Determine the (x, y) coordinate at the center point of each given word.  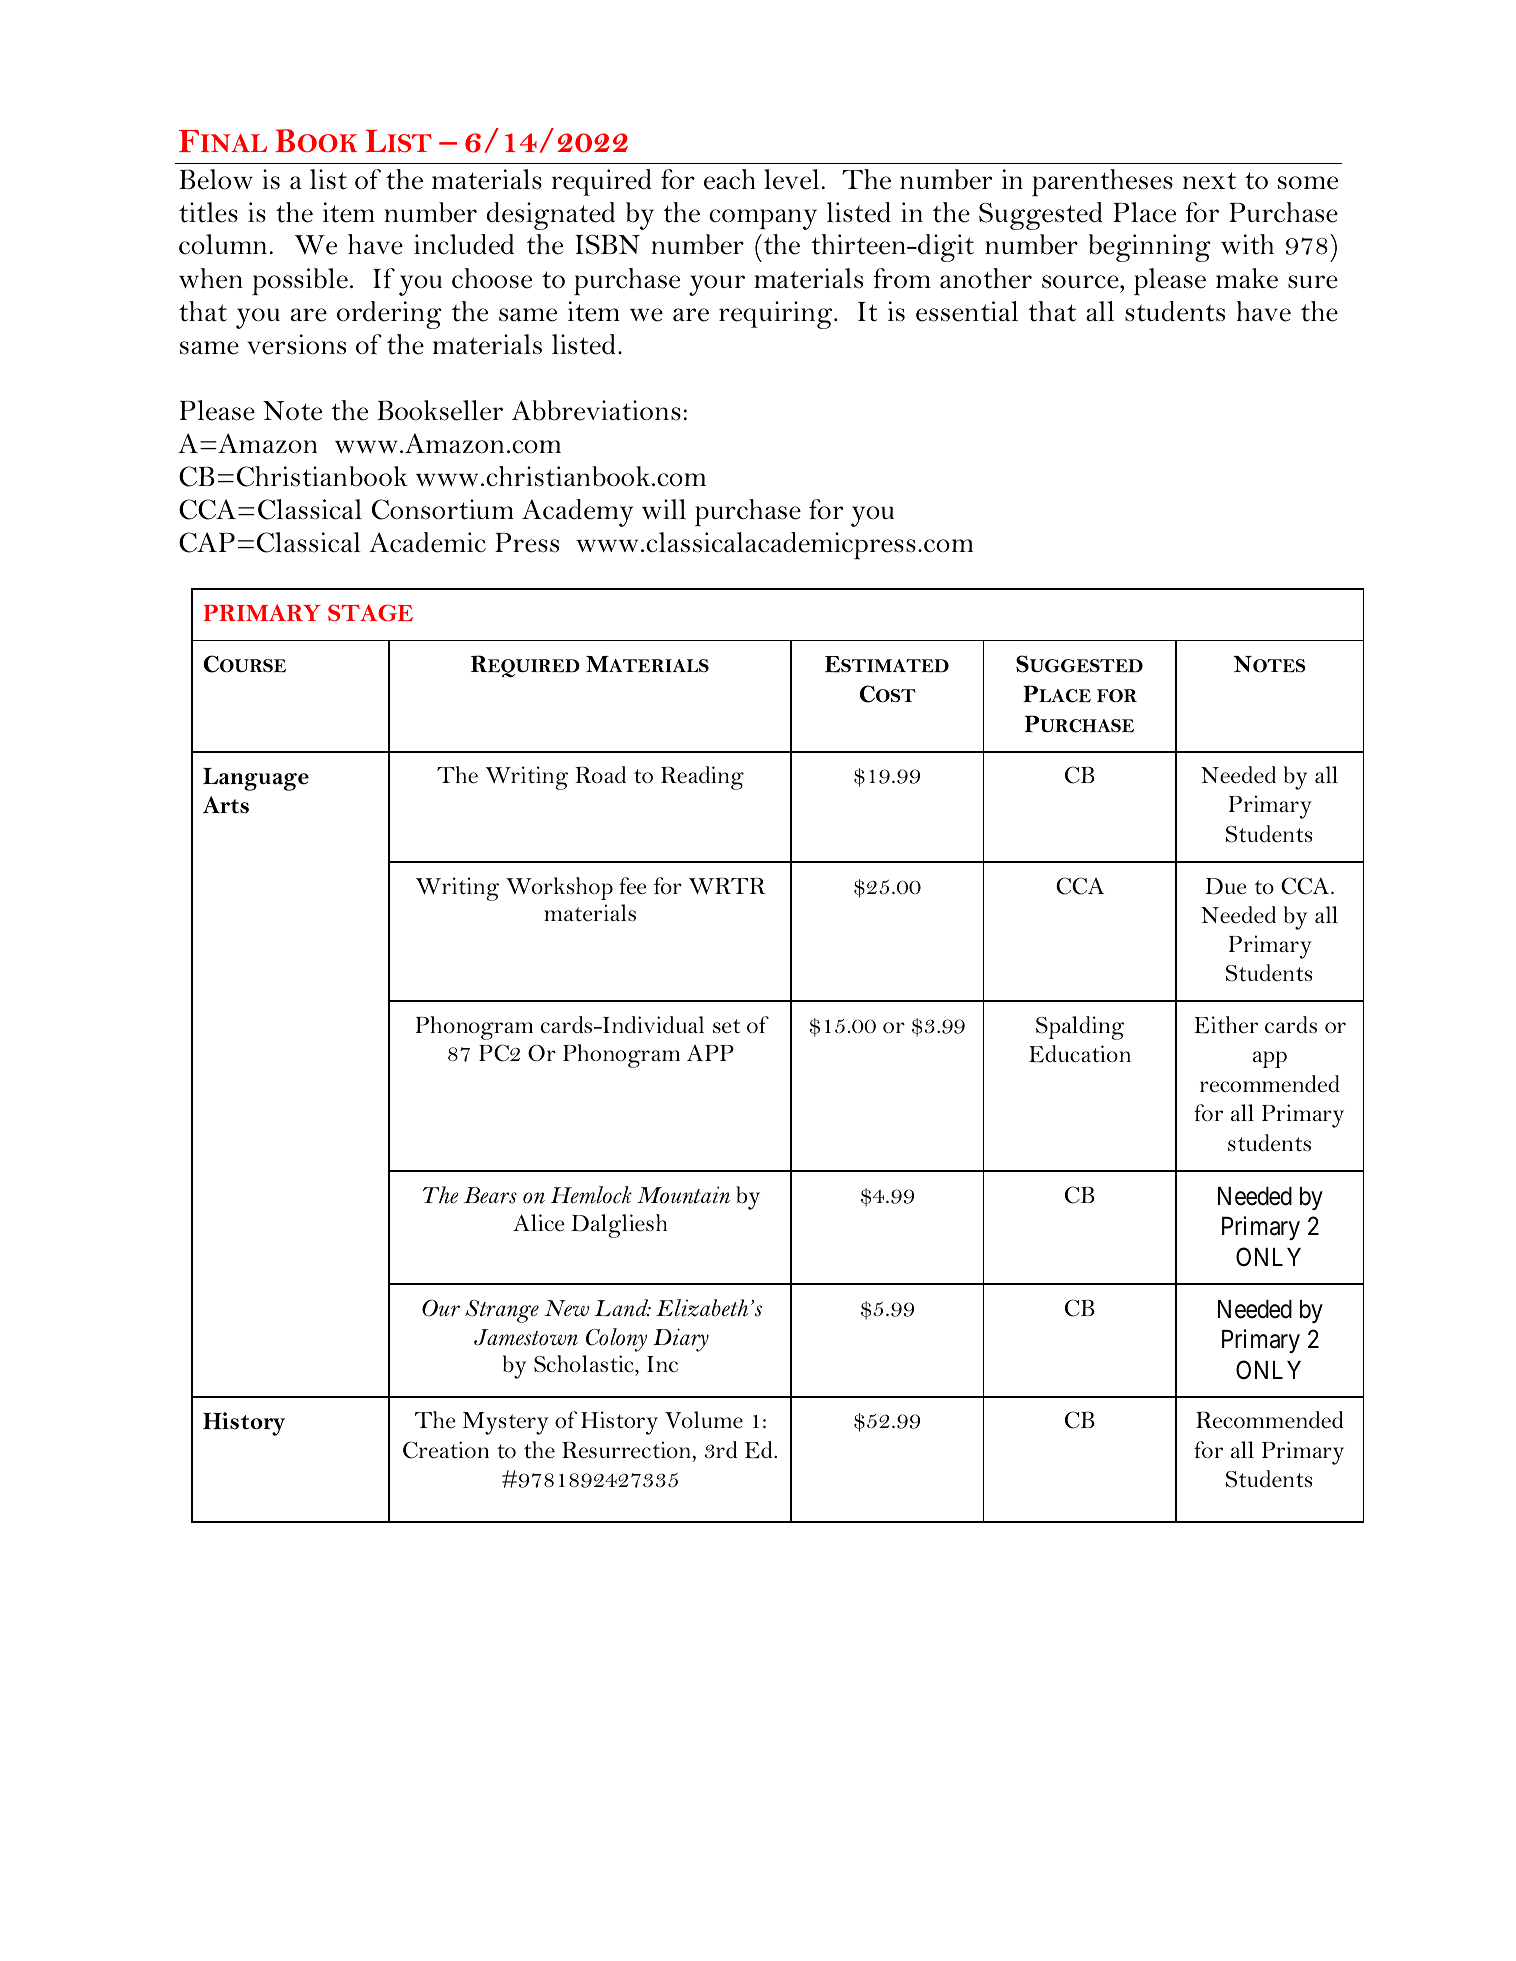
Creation (446, 1450)
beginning (1150, 248)
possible (300, 282)
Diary (681, 1340)
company (763, 219)
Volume (704, 1420)
